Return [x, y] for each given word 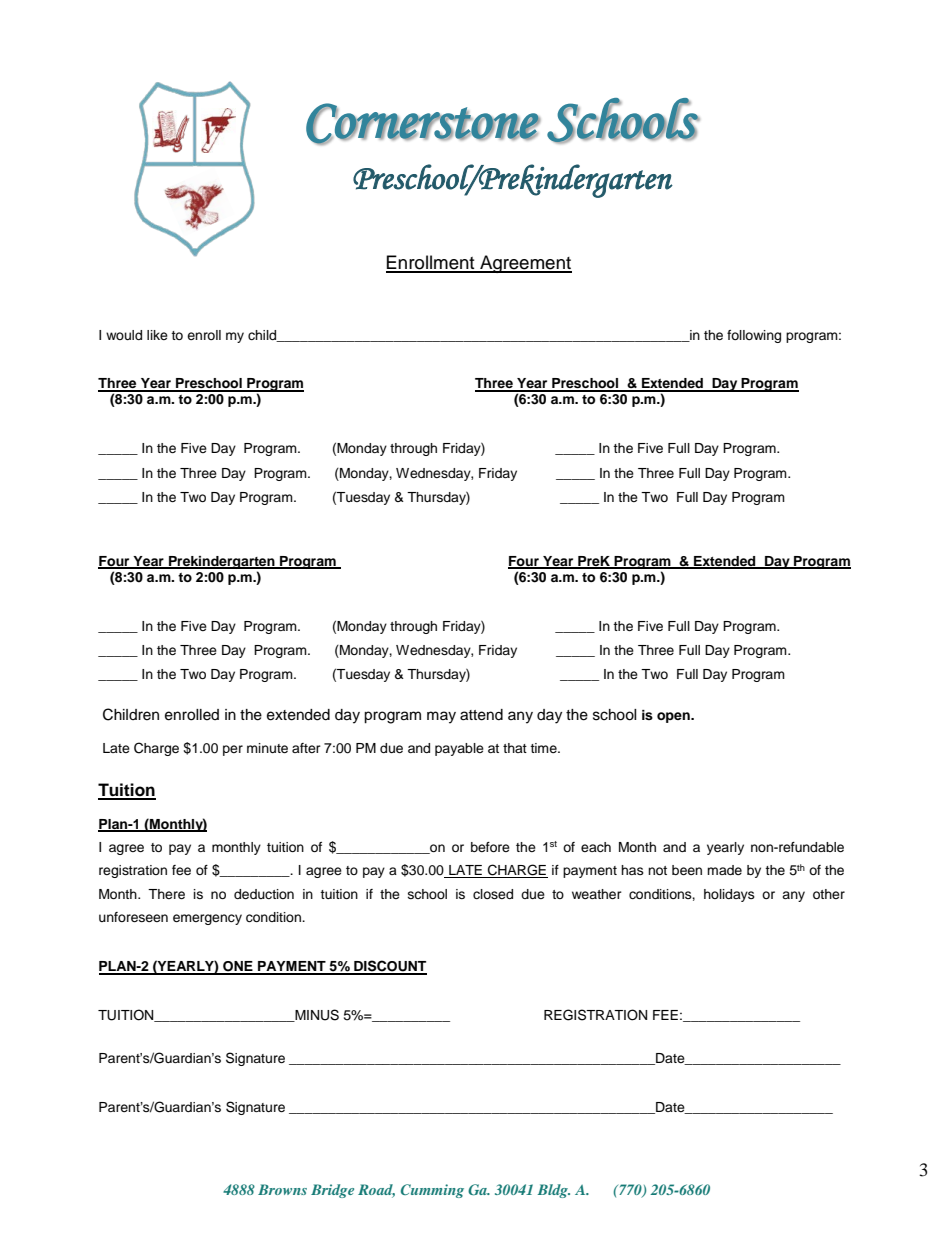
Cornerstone [423, 124]
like [157, 335]
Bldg [554, 1191]
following [754, 336]
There [166, 894]
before [490, 847]
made [724, 870]
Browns [282, 1189]
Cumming [432, 1191]
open [674, 717]
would [124, 335]
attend [481, 715]
